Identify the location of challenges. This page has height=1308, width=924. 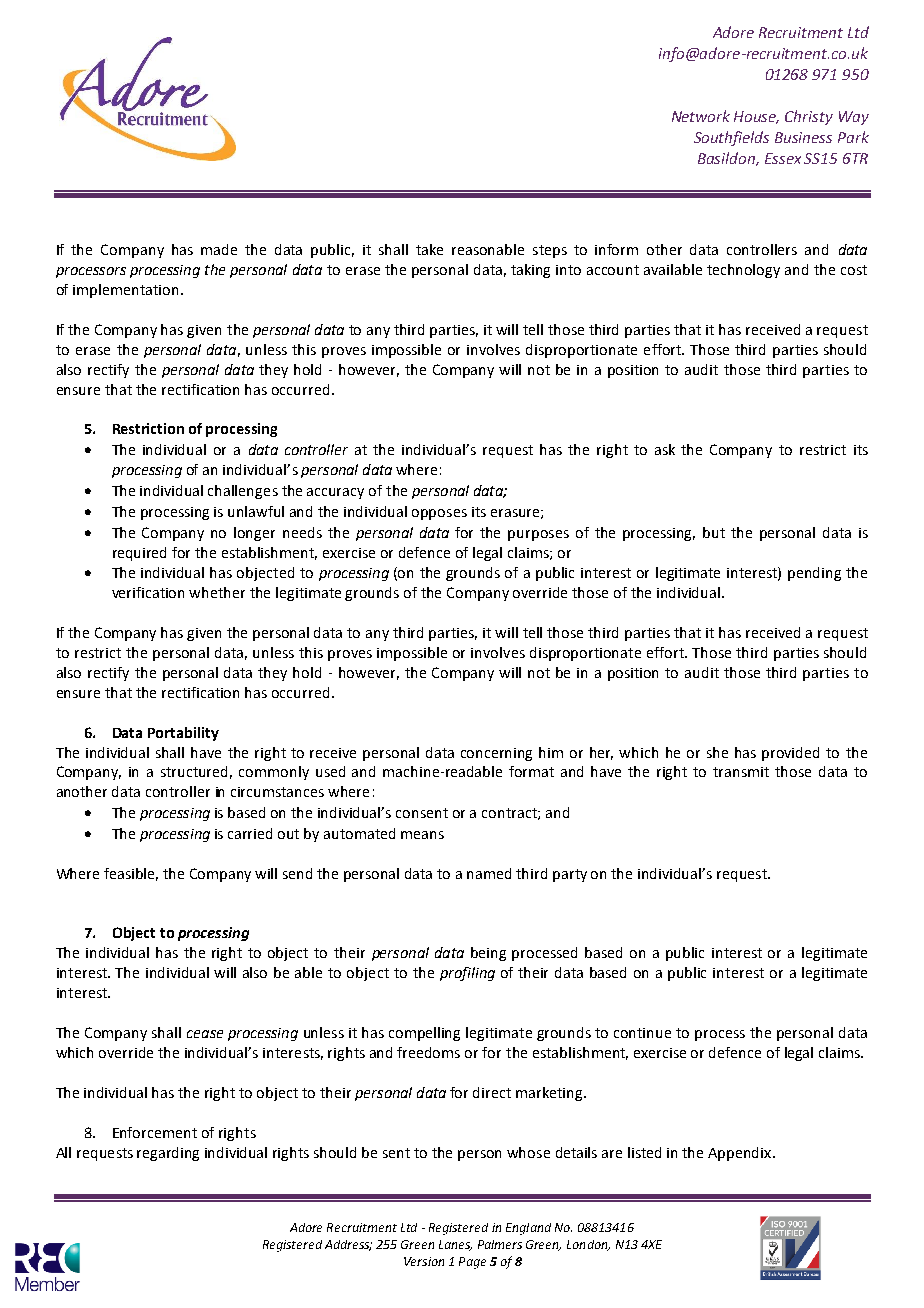
(243, 492).
